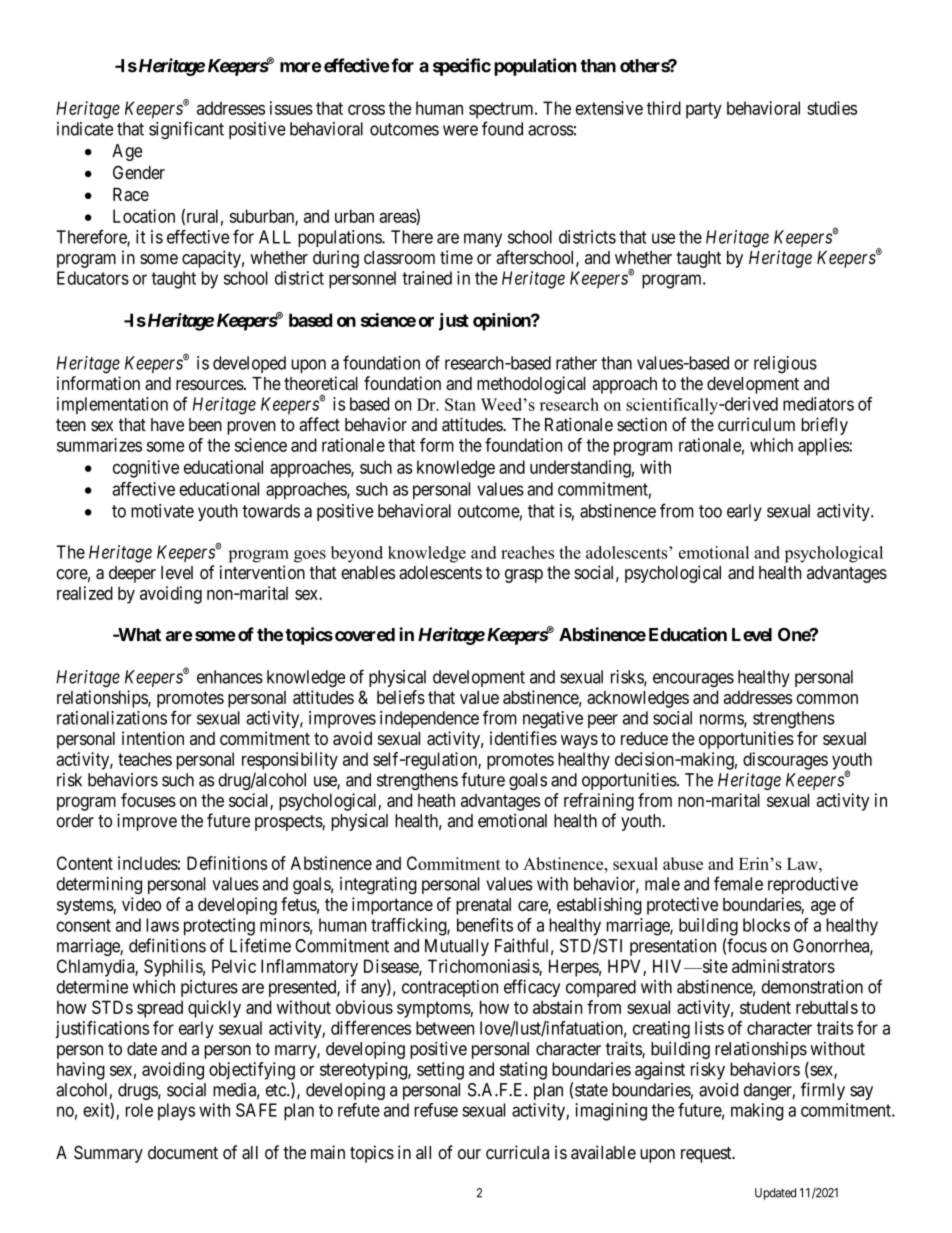 Image resolution: width=952 pixels, height=1233 pixels. What do you see at coordinates (704, 110) in the screenshot?
I see `party` at bounding box center [704, 110].
